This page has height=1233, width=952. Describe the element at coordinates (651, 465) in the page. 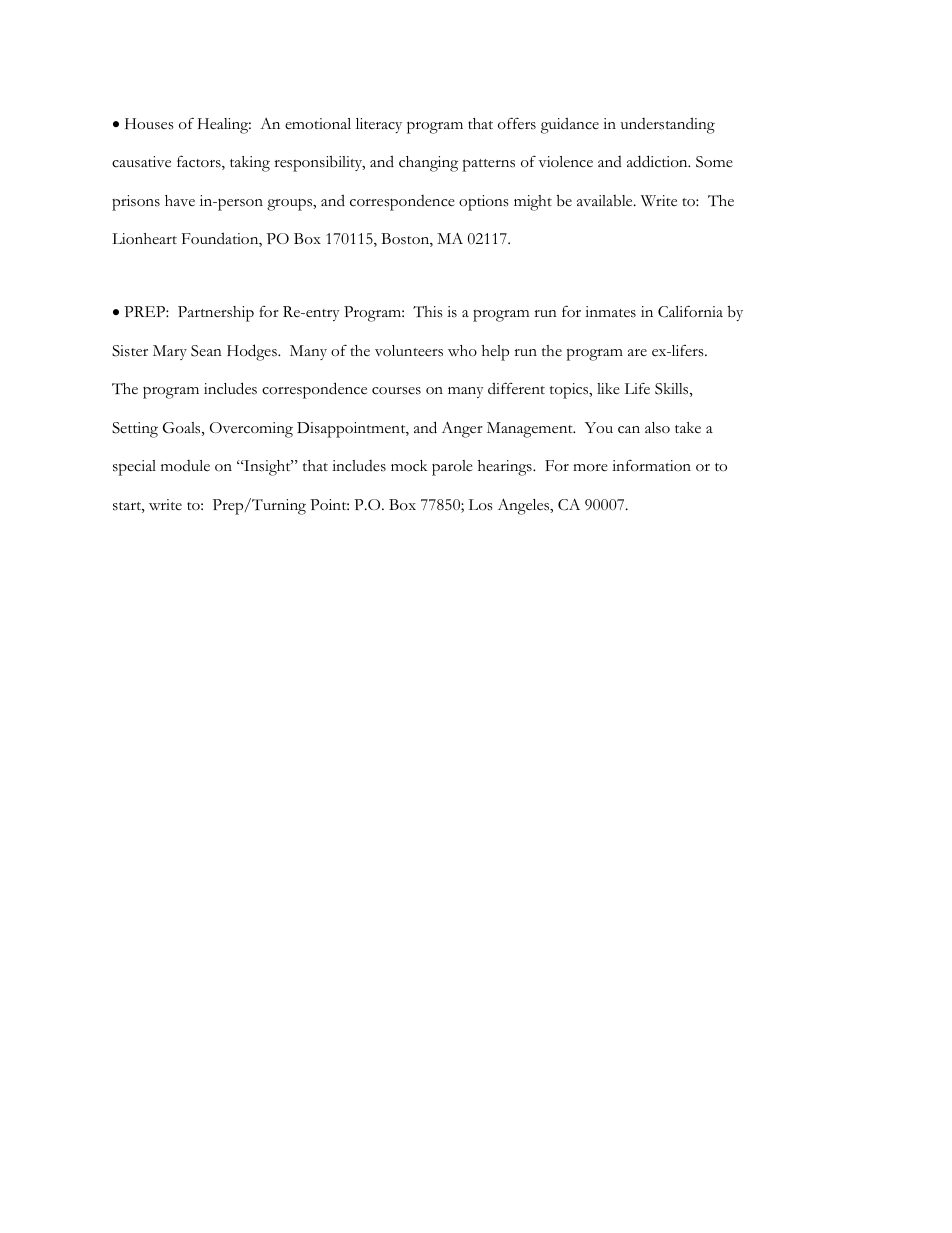

I see `information` at that location.
